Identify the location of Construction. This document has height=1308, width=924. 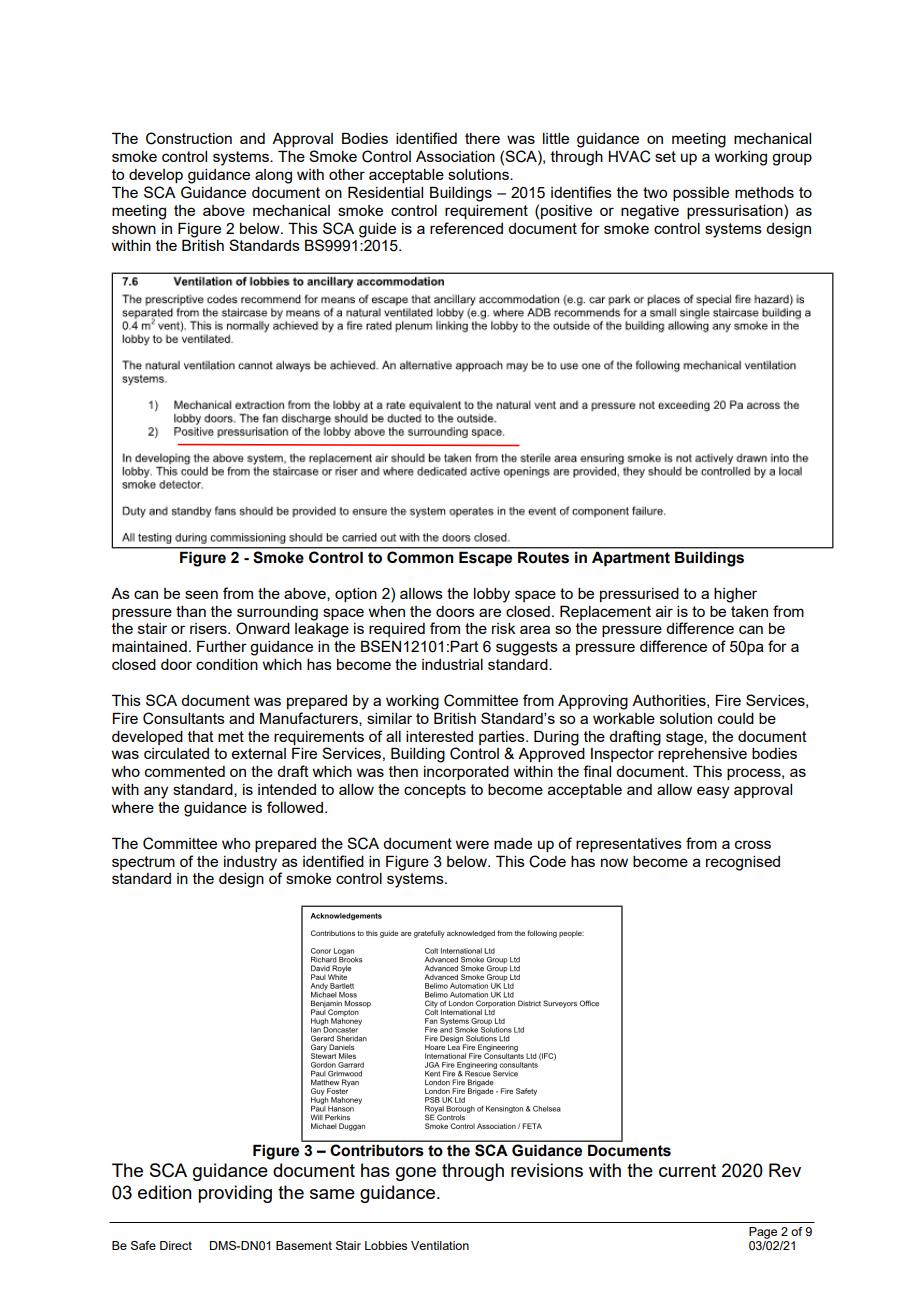
(189, 138).
